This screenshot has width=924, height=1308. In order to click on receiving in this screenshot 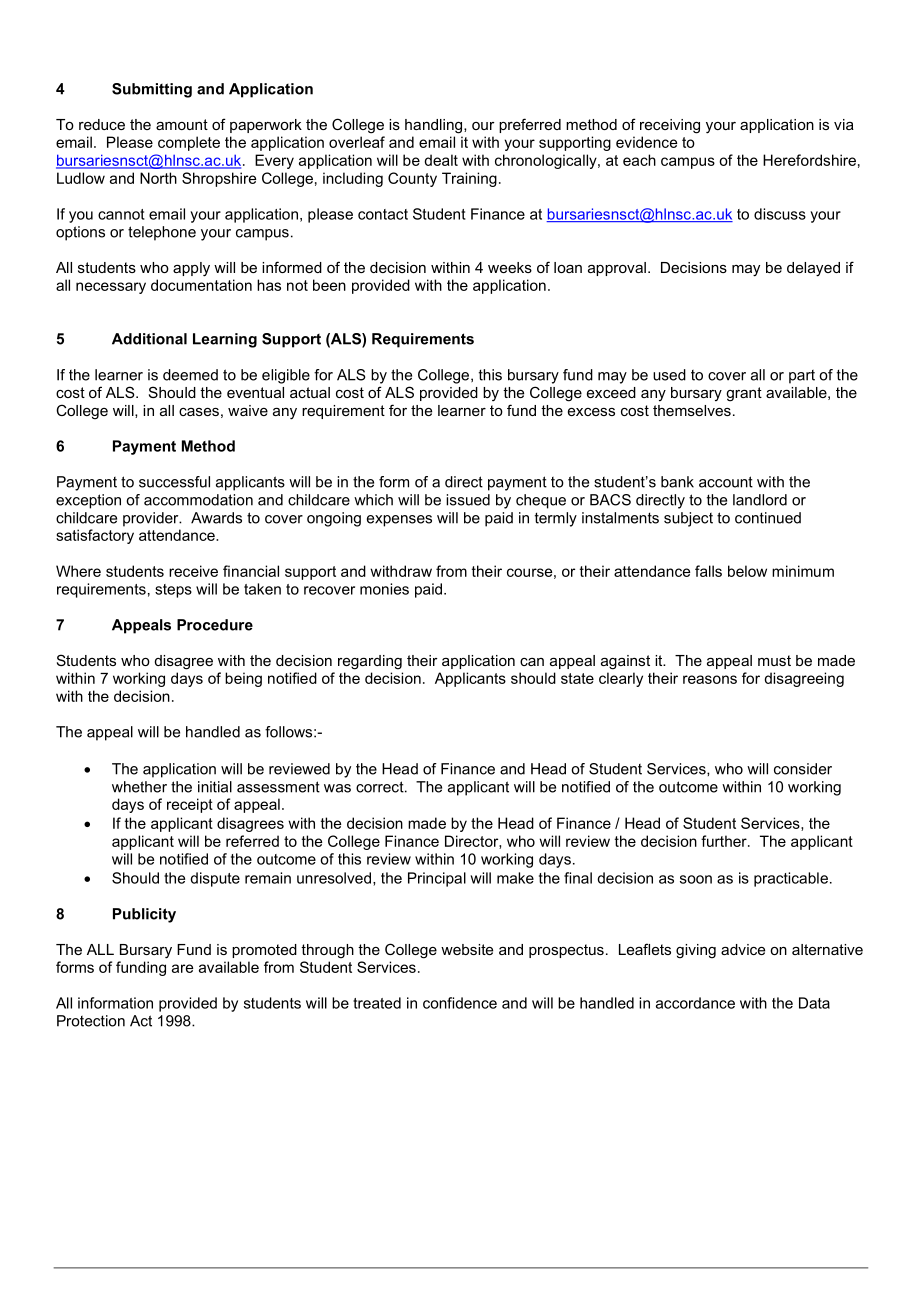, I will do `click(670, 126)`.
